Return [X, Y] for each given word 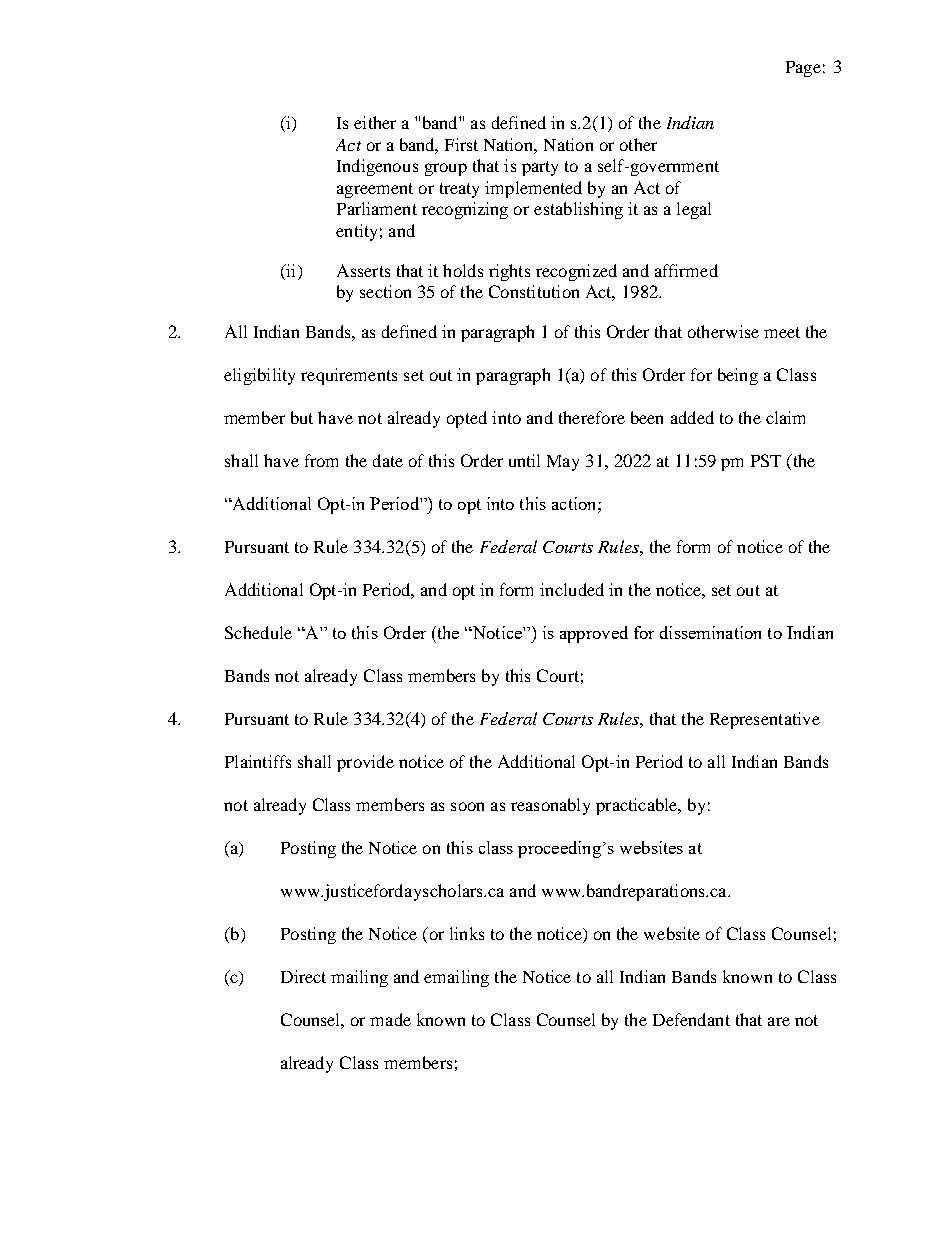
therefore [592, 417]
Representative [765, 720]
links [467, 933]
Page [803, 69]
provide [365, 763]
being [738, 376]
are [779, 1021]
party [540, 168]
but [302, 417]
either [375, 122]
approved [594, 634]
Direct [303, 976]
